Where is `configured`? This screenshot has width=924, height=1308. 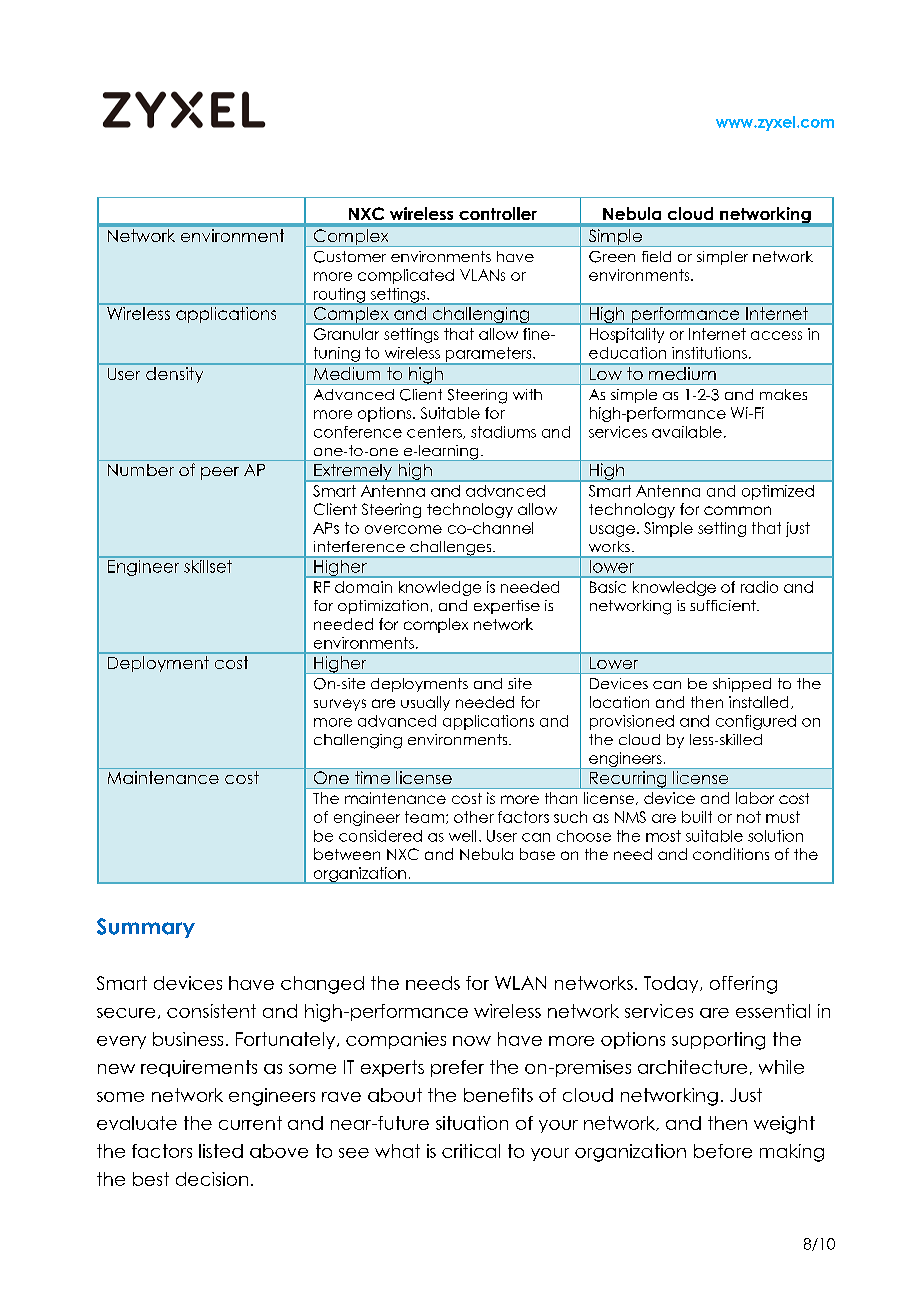 configured is located at coordinates (756, 722).
